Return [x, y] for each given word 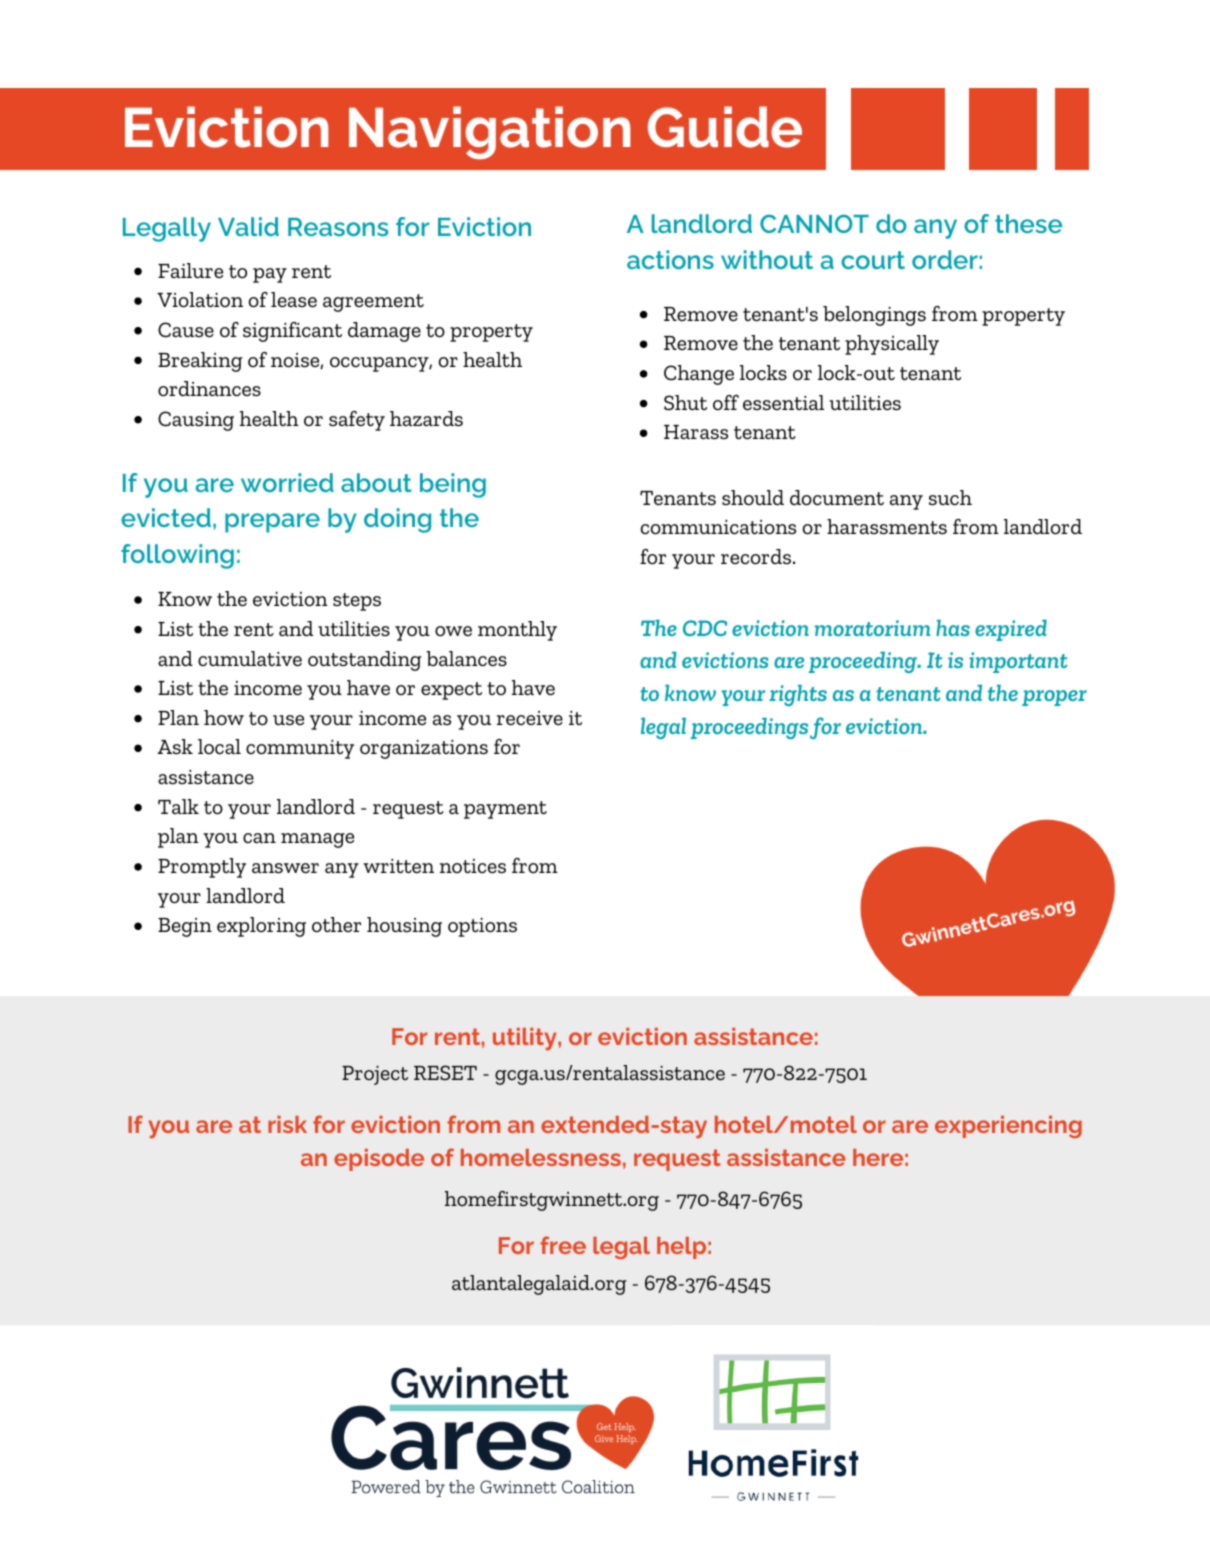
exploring [261, 927]
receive [530, 718]
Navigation [489, 132]
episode [379, 1160]
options [482, 927]
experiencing [1008, 1127]
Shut [685, 403]
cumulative [250, 659]
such [950, 498]
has [953, 628]
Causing [196, 421]
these [1028, 223]
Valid [248, 226]
